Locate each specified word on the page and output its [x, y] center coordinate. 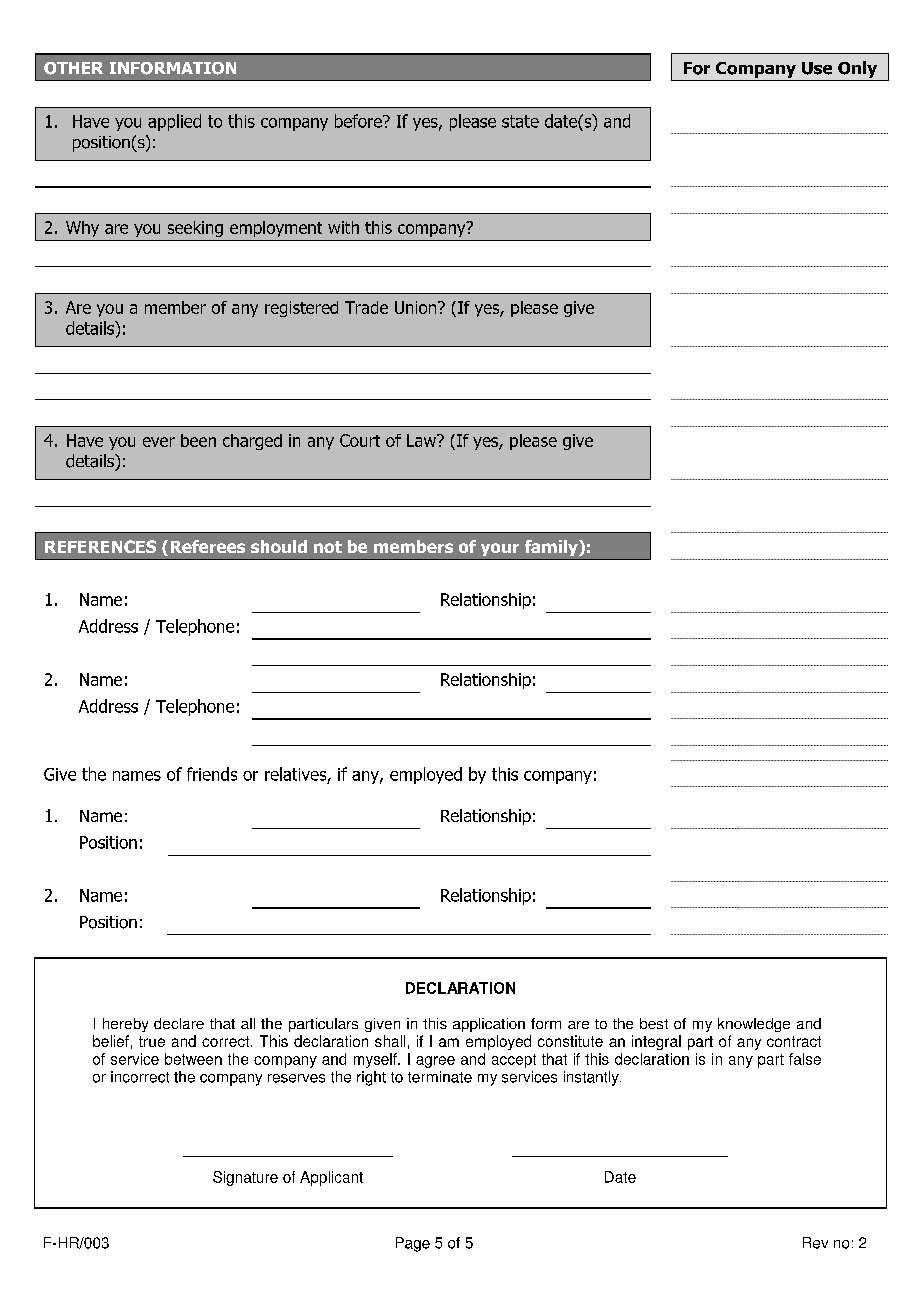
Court [360, 440]
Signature [245, 1178]
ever [159, 442]
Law [422, 440]
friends [212, 774]
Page [413, 1244]
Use [817, 68]
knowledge [754, 1025]
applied [174, 122]
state [520, 121]
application [489, 1025]
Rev [815, 1243]
